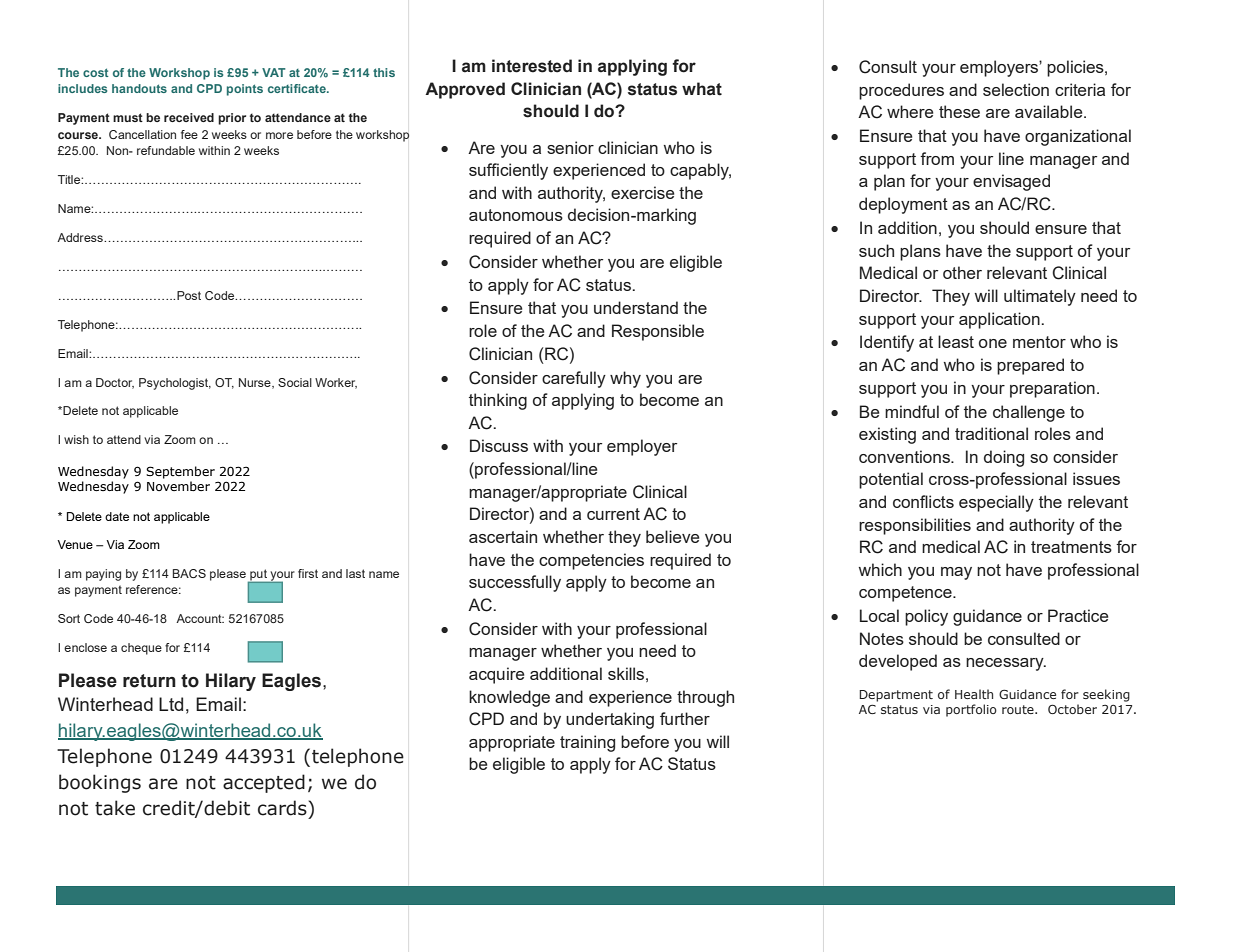  Describe the element at coordinates (532, 66) in the screenshot. I see `interested` at that location.
